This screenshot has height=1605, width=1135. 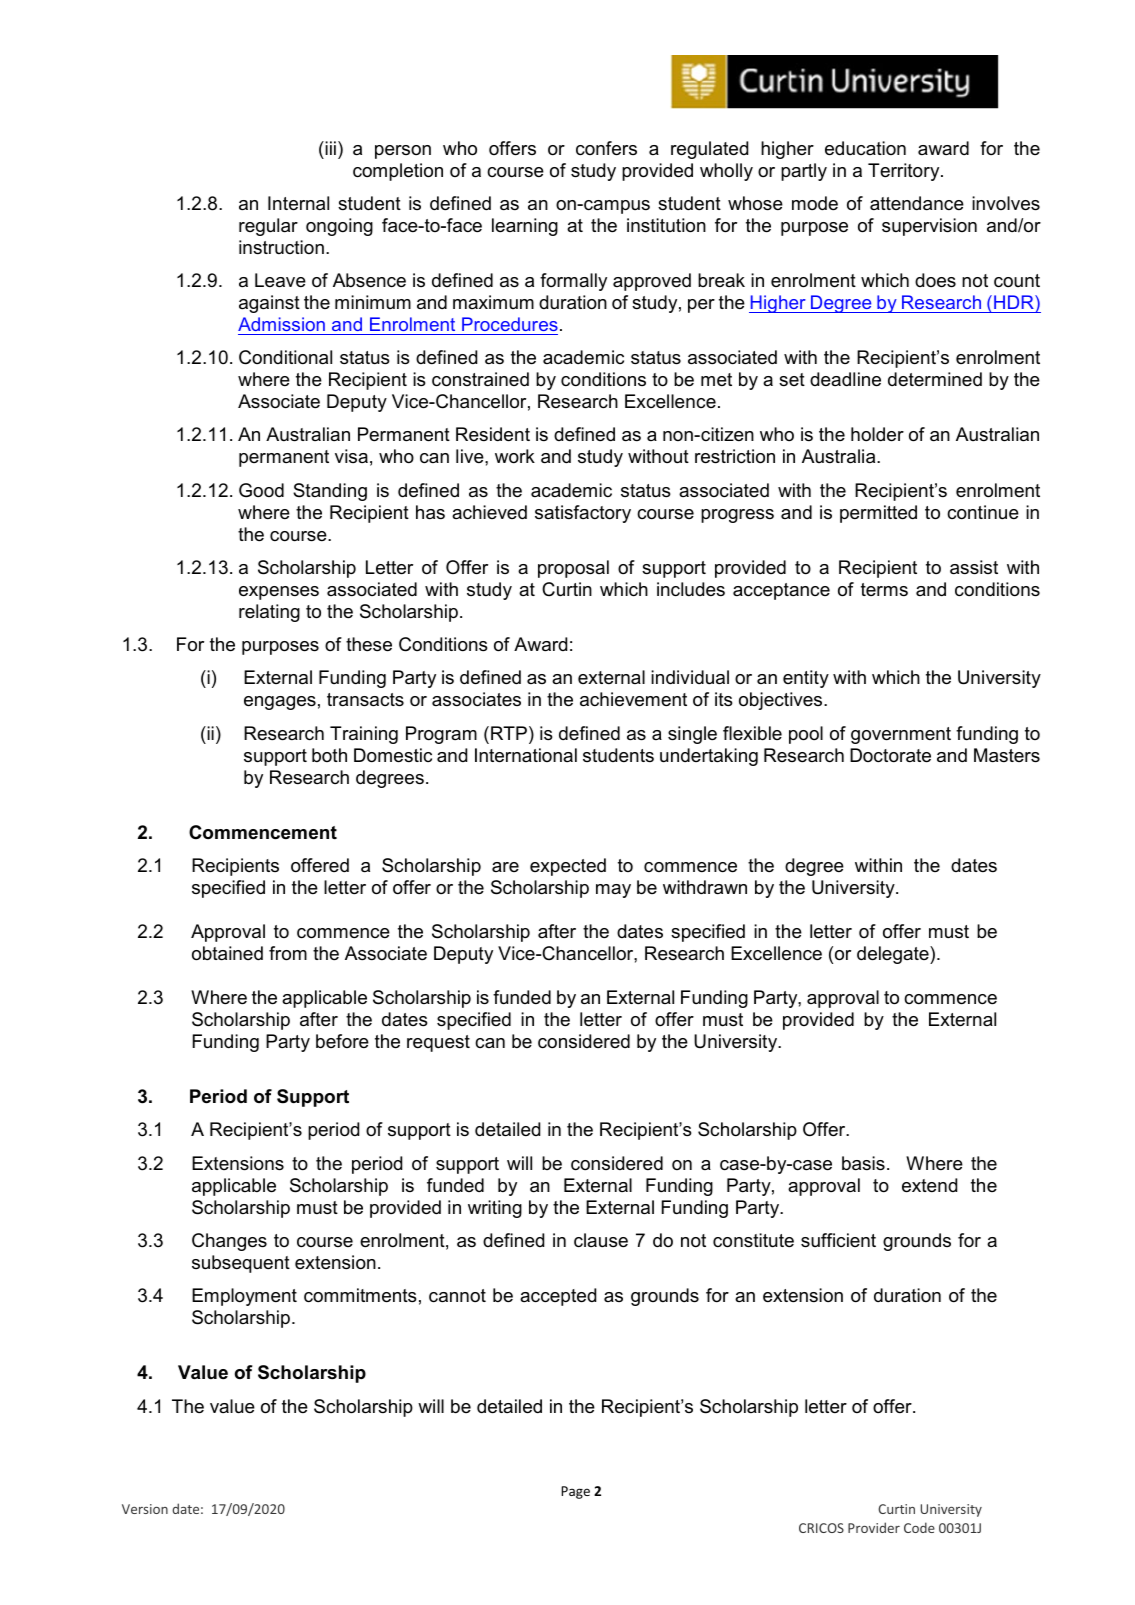 I want to click on extend, so click(x=929, y=1185).
